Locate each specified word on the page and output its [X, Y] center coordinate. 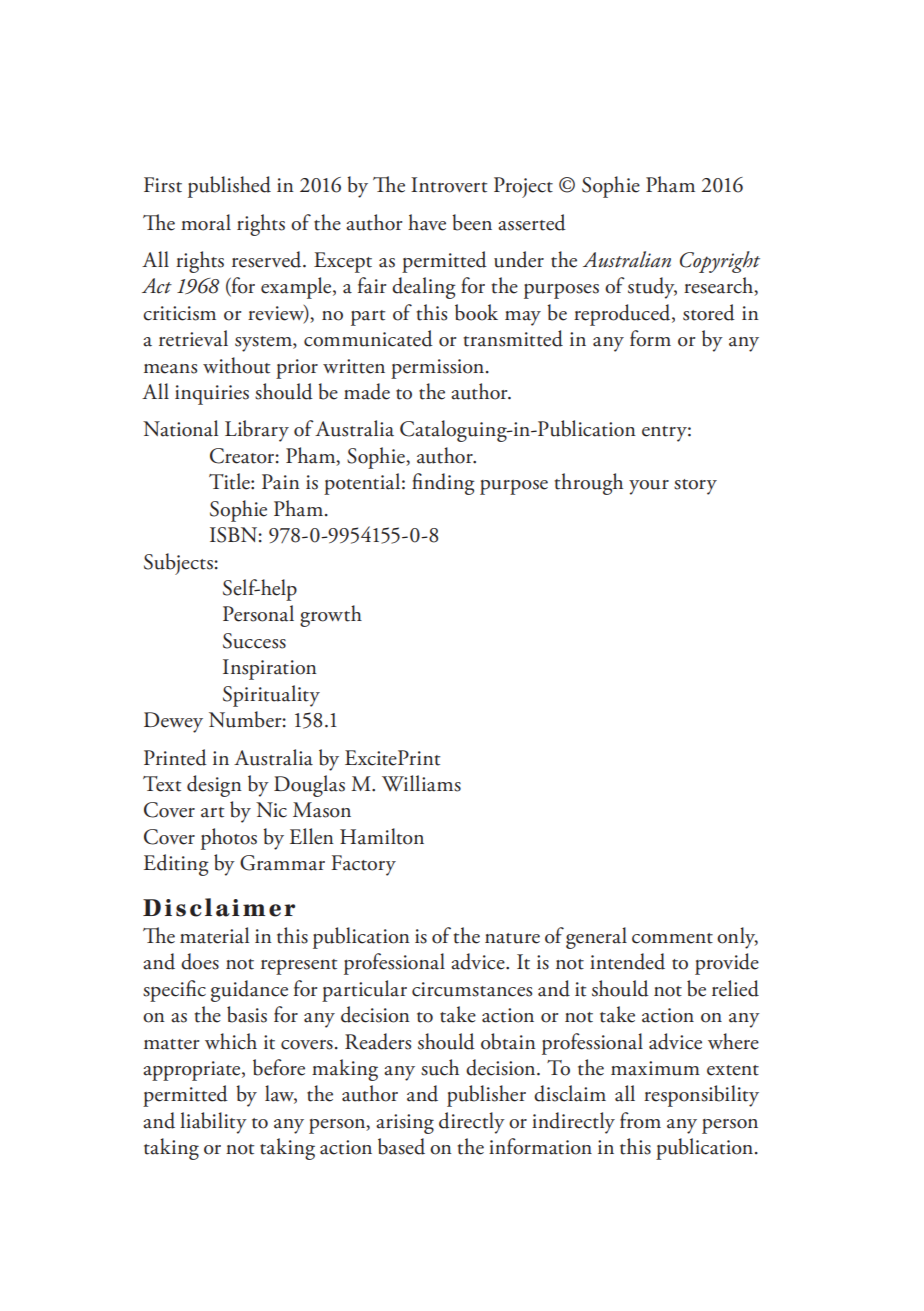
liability [213, 1123]
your [649, 487]
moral [206, 222]
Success [254, 641]
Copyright [720, 262]
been [472, 222]
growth [331, 616]
